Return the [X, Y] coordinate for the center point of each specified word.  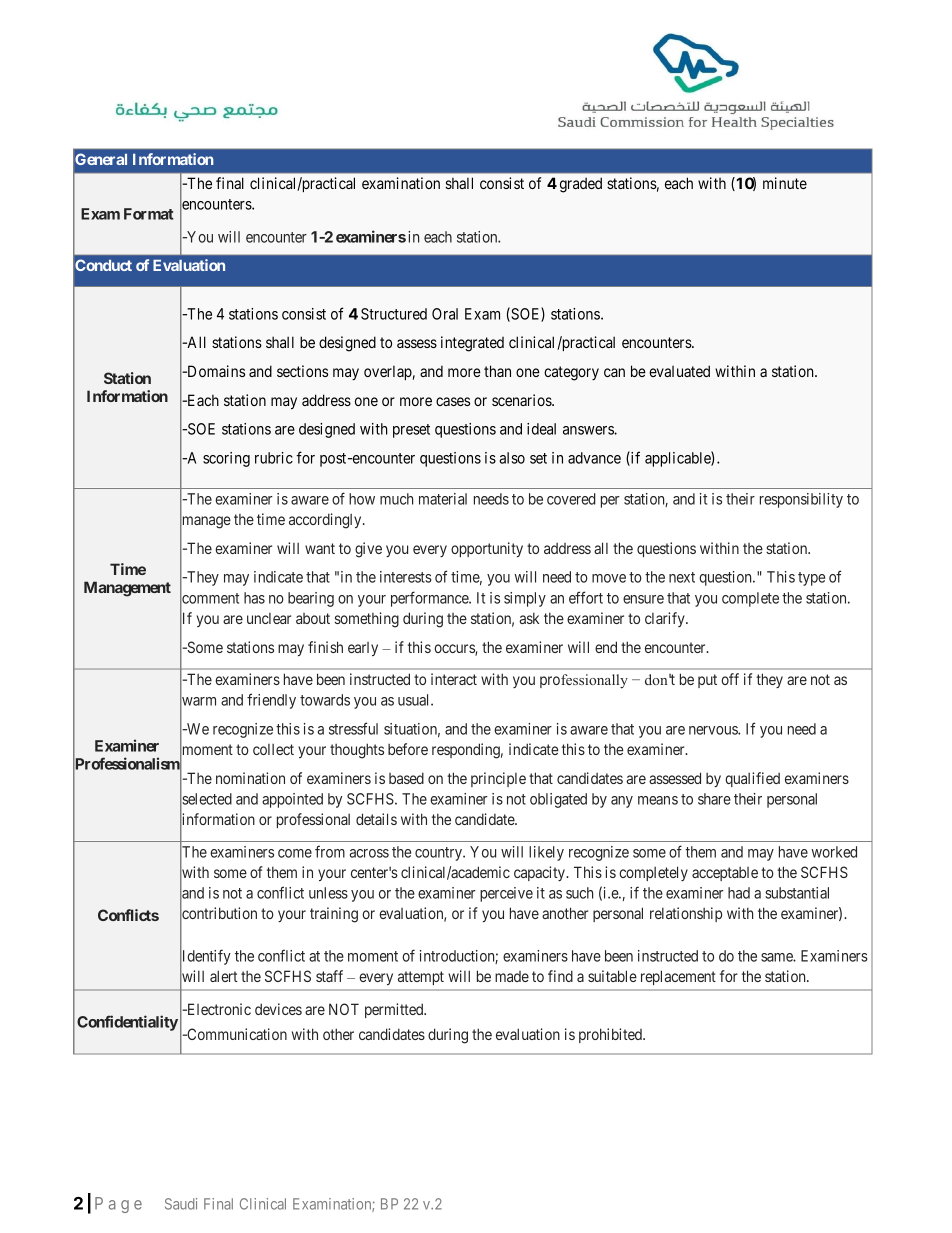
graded [581, 185]
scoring [226, 459]
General [101, 159]
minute [785, 183]
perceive [506, 894]
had [739, 893]
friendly [271, 701]
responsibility [801, 500]
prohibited [611, 1035]
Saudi [181, 1204]
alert [224, 976]
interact [454, 679]
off [730, 679]
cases [453, 401]
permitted [395, 1010]
